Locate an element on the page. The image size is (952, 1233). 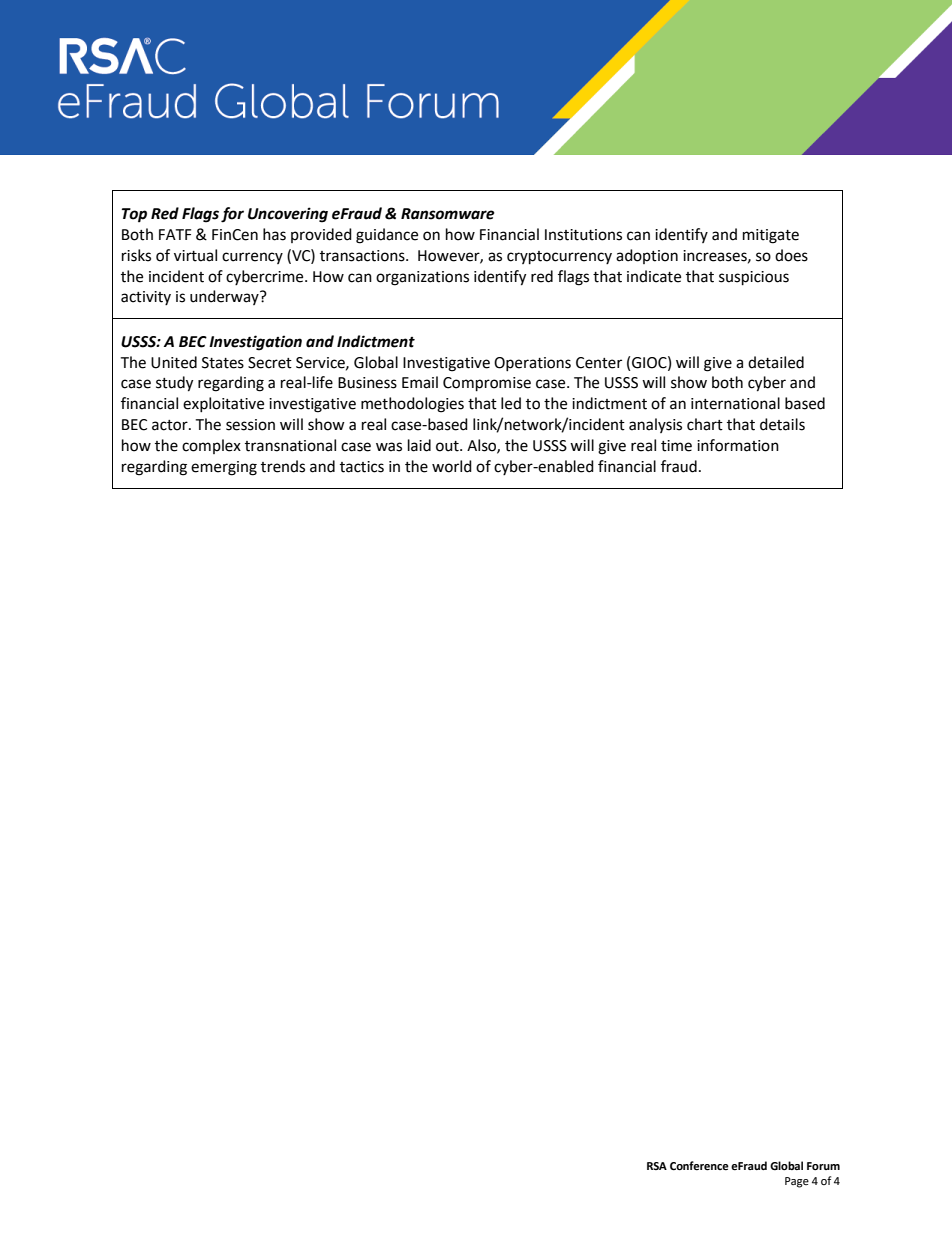
Ransomware is located at coordinates (448, 214).
